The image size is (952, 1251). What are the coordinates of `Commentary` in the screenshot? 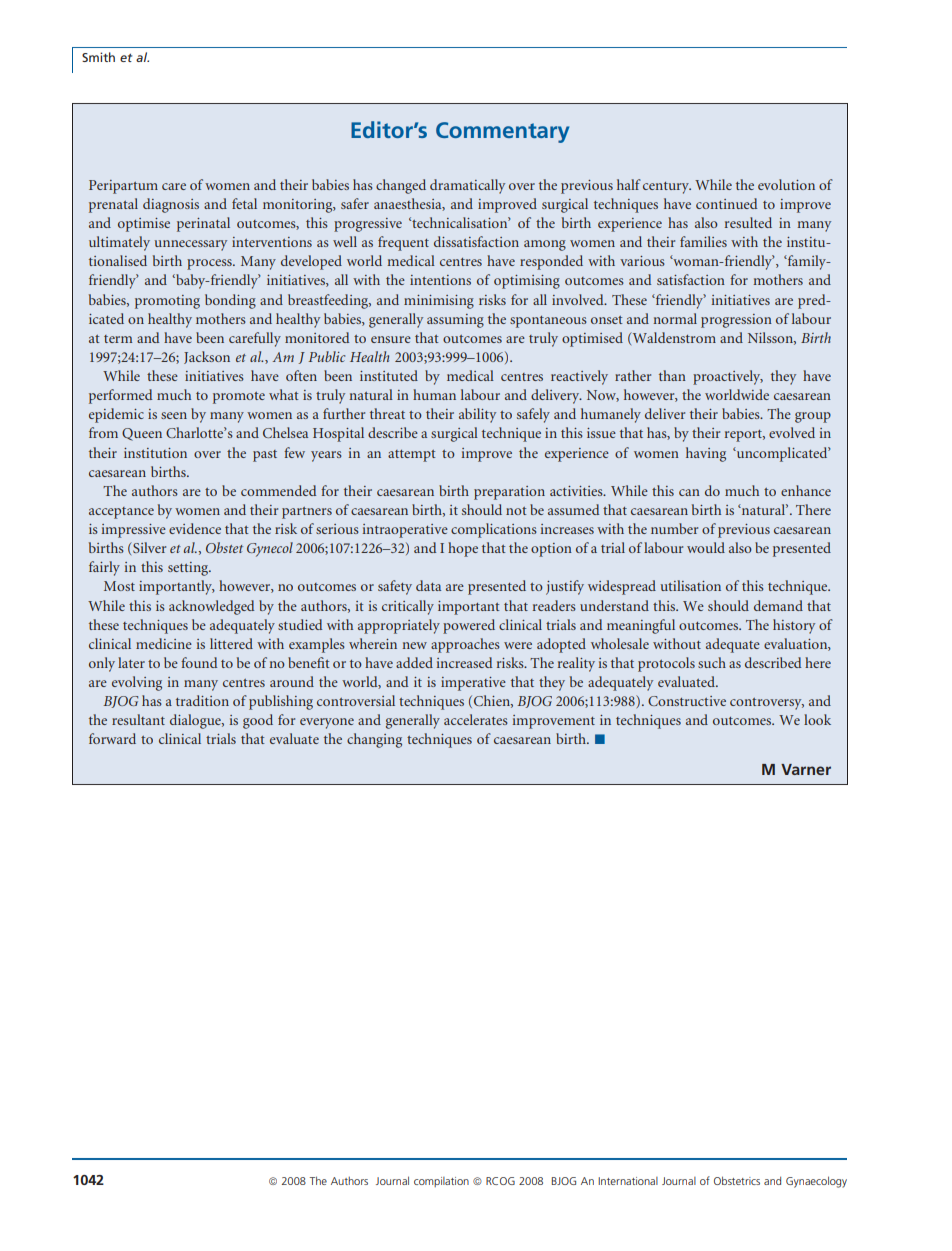 It's located at (502, 132).
